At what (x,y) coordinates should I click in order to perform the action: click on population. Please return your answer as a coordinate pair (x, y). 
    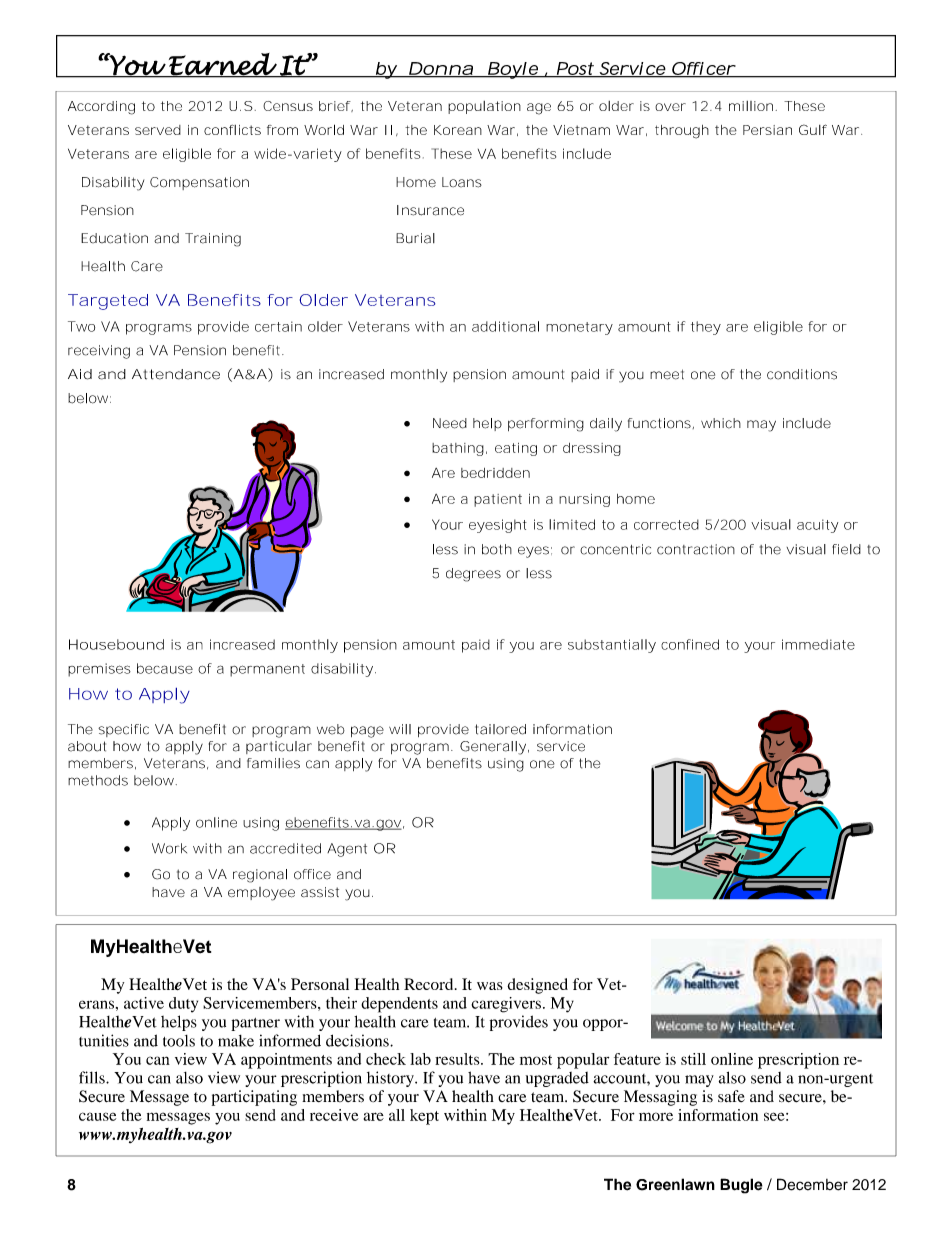
    Looking at the image, I should click on (484, 107).
